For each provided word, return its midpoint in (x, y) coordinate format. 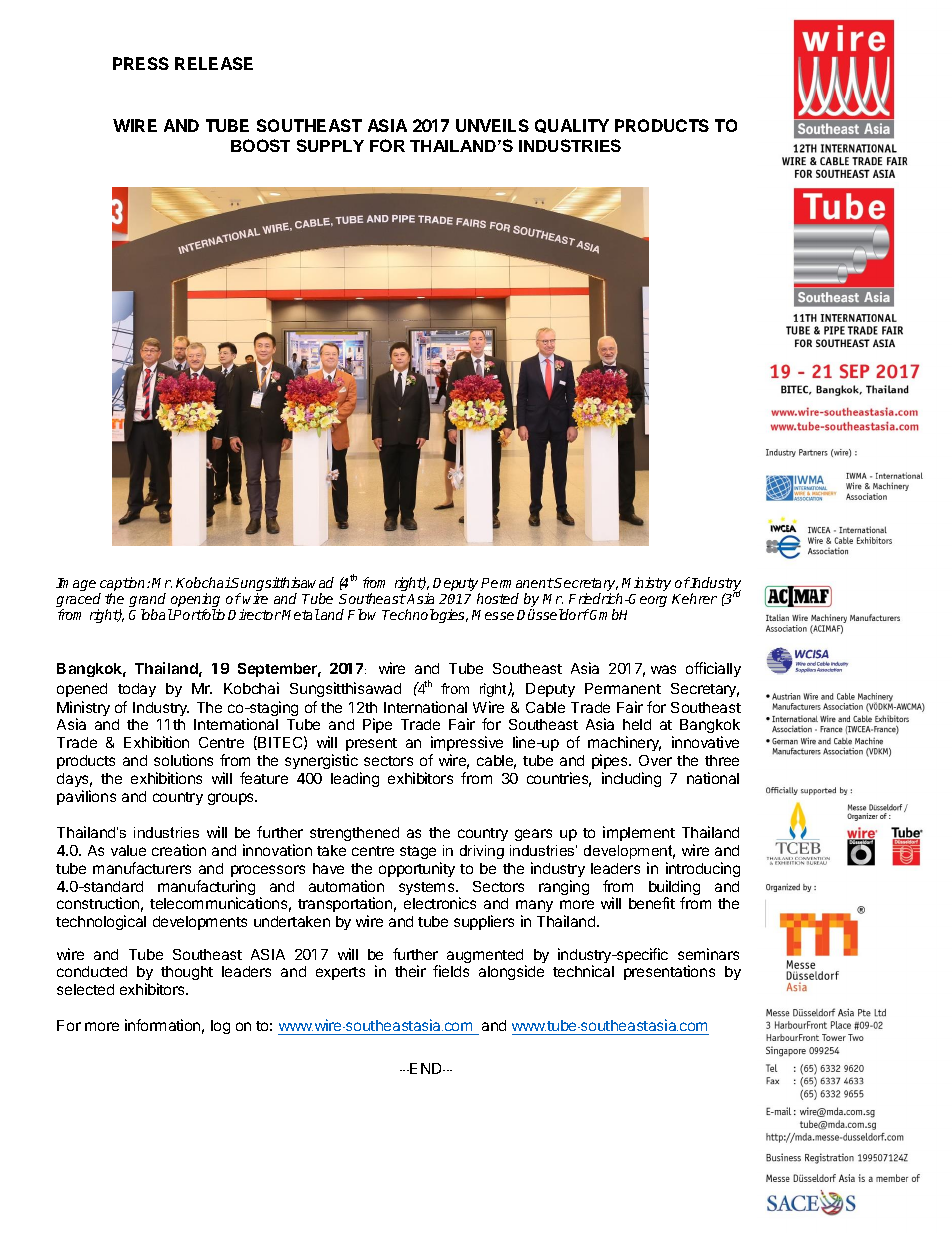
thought (187, 973)
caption (123, 585)
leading (355, 779)
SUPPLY (330, 145)
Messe (493, 615)
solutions (183, 760)
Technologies (425, 616)
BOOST (260, 145)
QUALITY (572, 126)
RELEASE (214, 63)
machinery (624, 745)
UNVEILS (492, 125)
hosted (498, 598)
